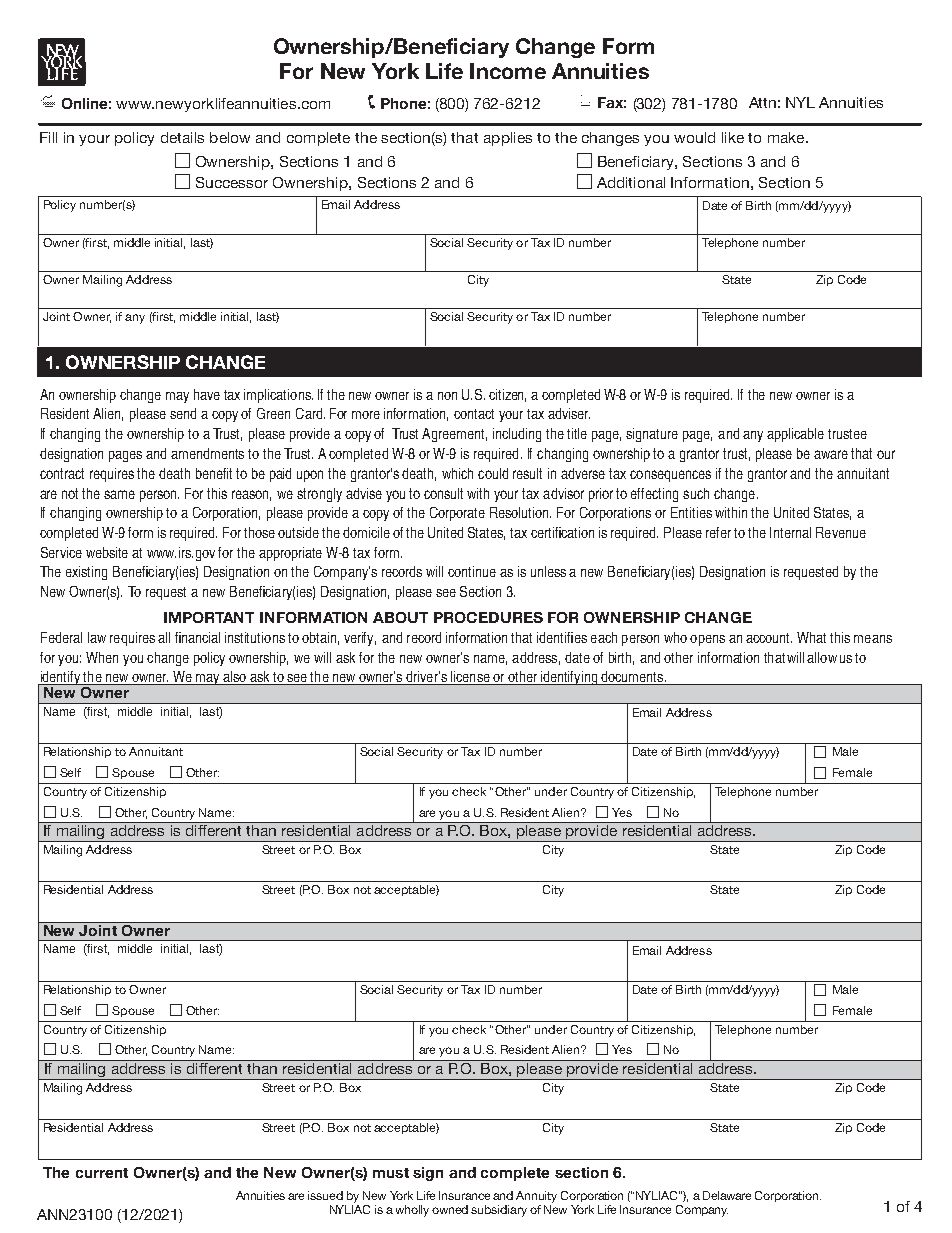 The image size is (952, 1233). Describe the element at coordinates (508, 139) in the screenshot. I see `applies` at that location.
